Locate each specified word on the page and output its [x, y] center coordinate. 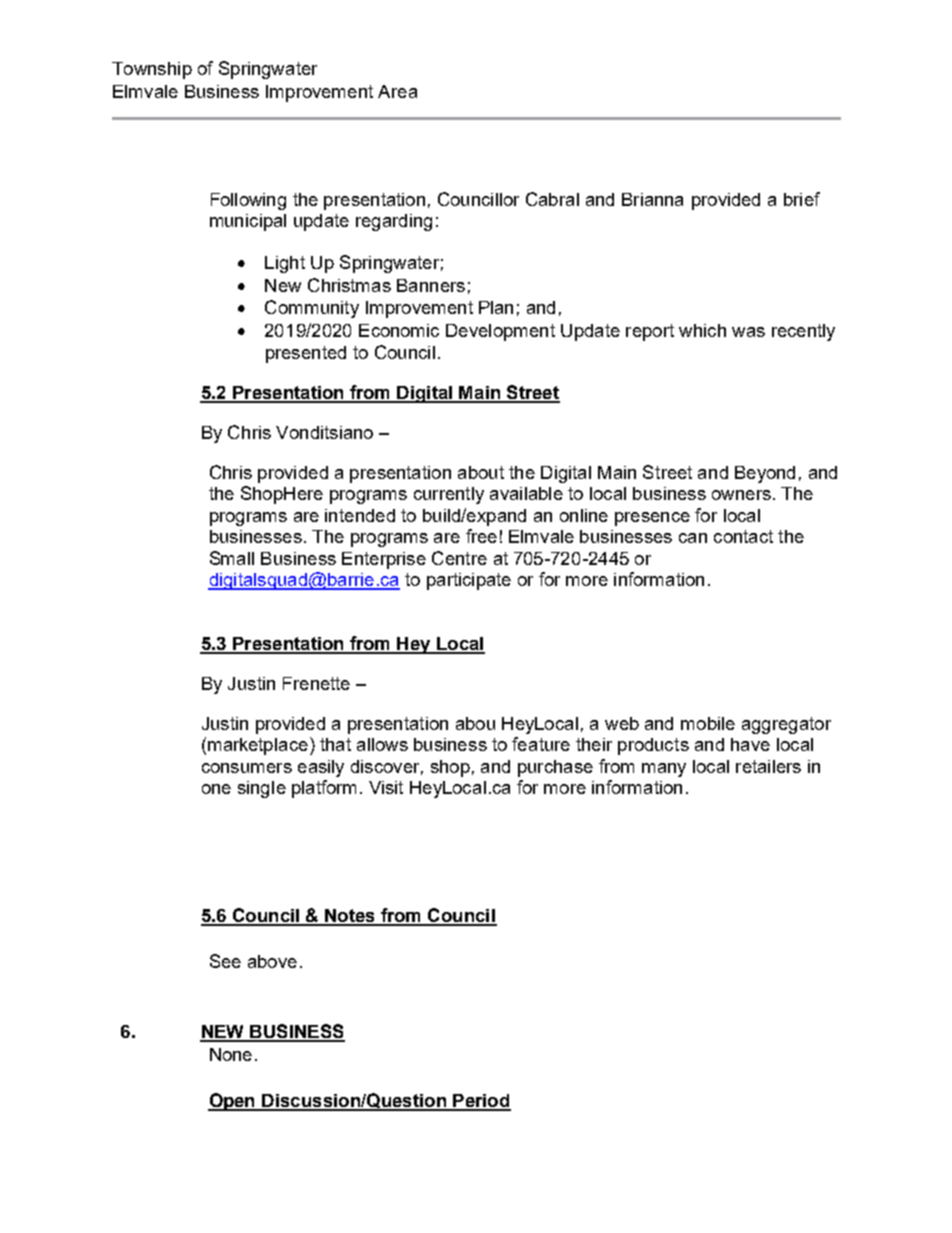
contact [743, 536]
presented [306, 354]
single [262, 789]
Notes [350, 917]
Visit [386, 787]
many [664, 770]
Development [500, 332]
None [231, 1054]
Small [232, 558]
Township [152, 70]
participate [469, 581]
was [748, 332]
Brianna [652, 199]
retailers [768, 766]
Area [397, 91]
